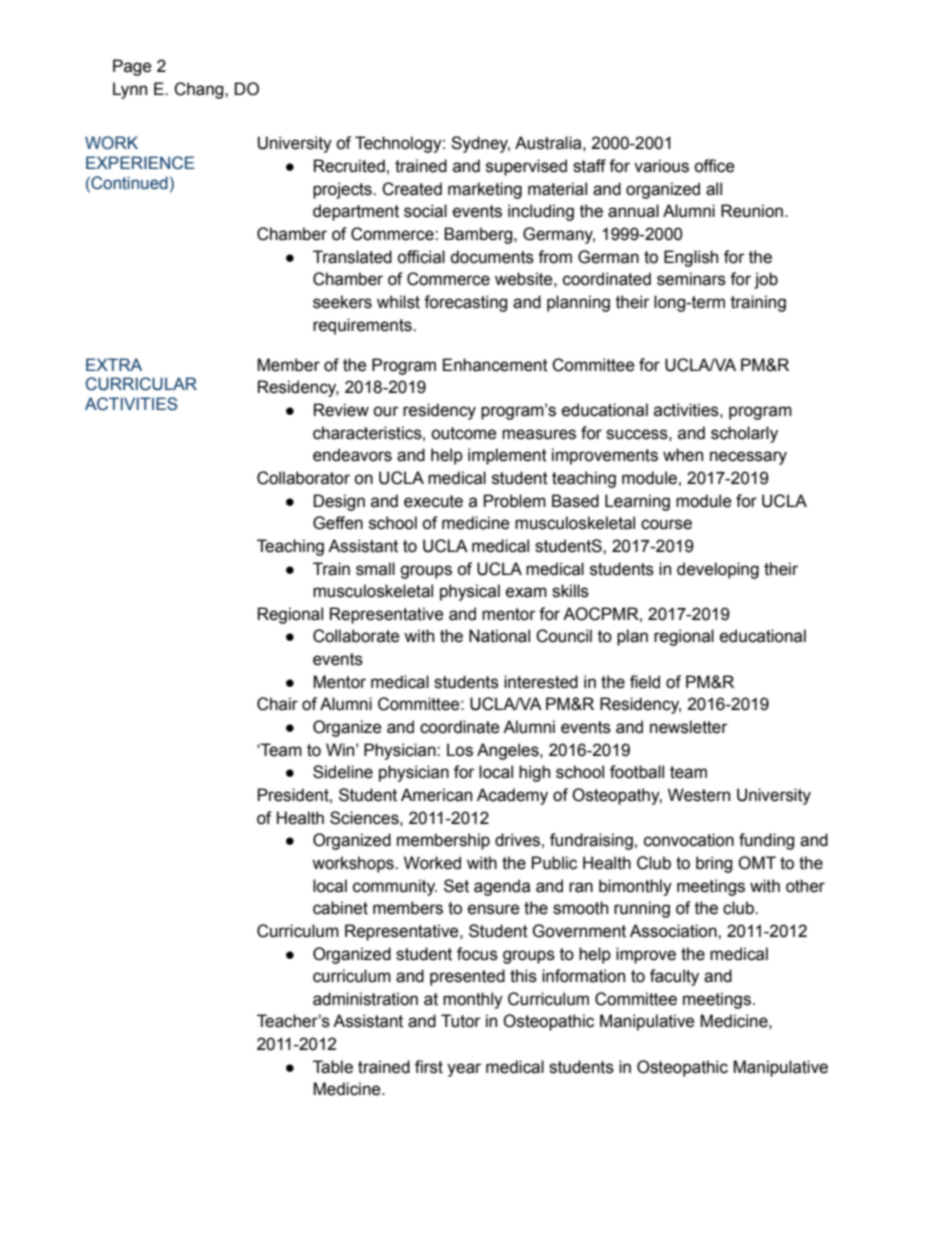 This image has height=1233, width=952. What do you see at coordinates (718, 570) in the image?
I see `developing` at bounding box center [718, 570].
